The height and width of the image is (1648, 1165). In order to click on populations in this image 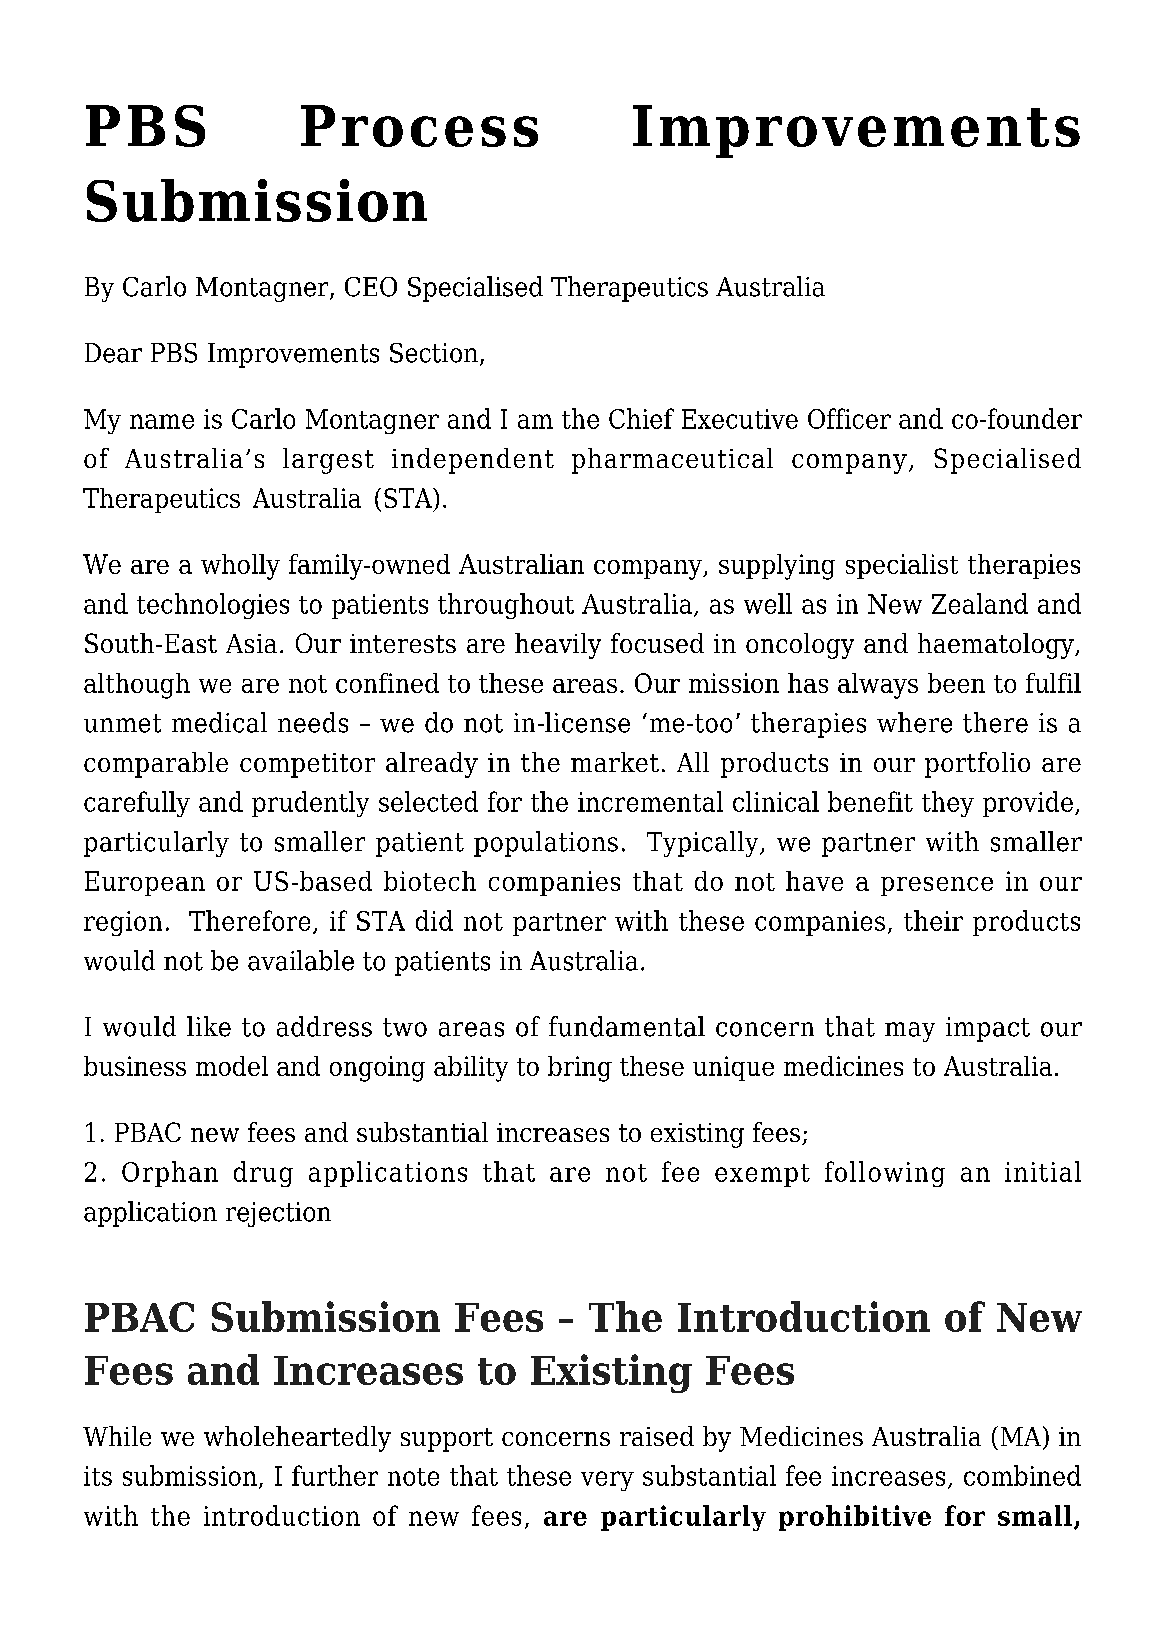, I will do `click(546, 844)`.
